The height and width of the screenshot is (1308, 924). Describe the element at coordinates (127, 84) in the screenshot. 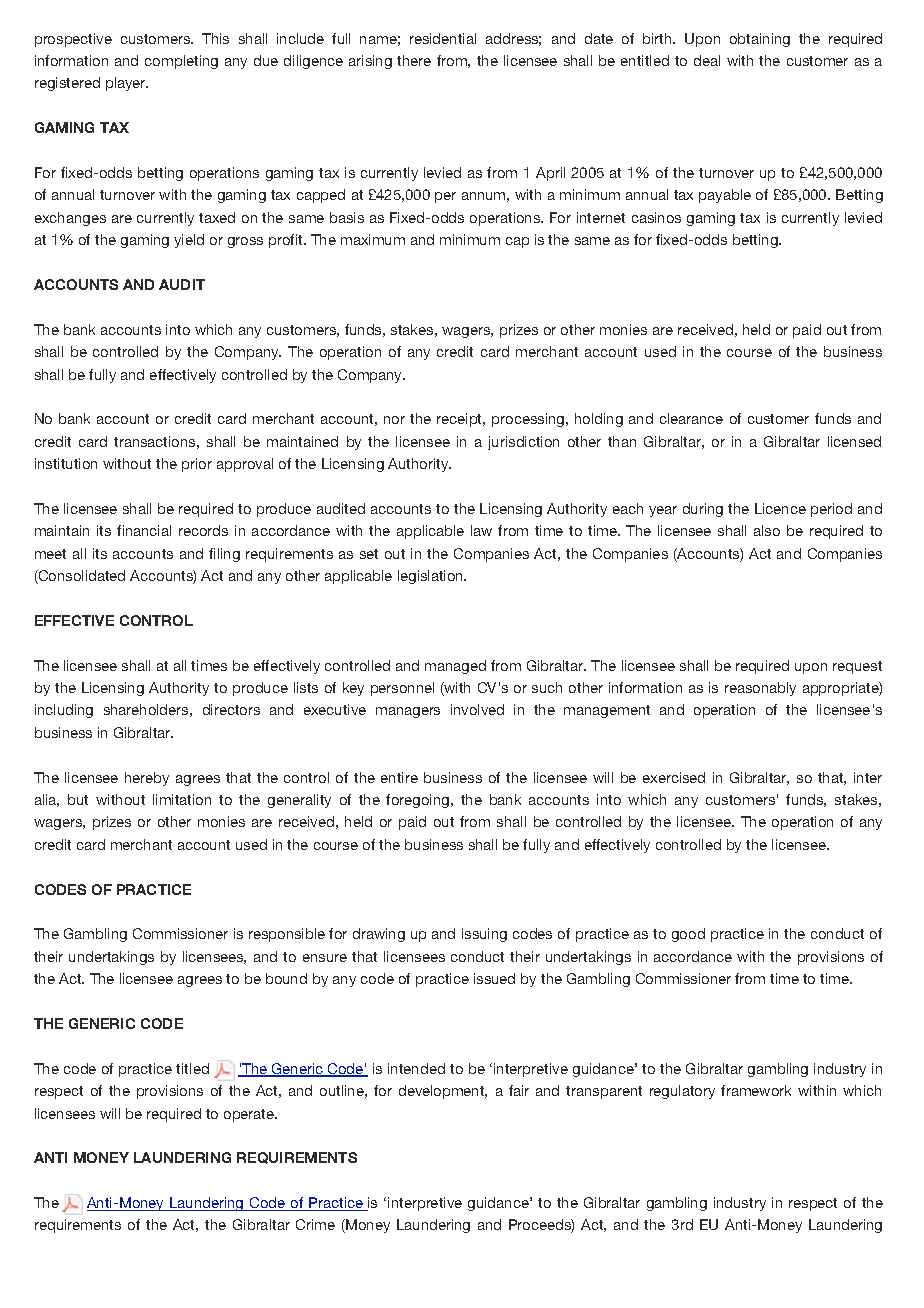

I see `player` at that location.
